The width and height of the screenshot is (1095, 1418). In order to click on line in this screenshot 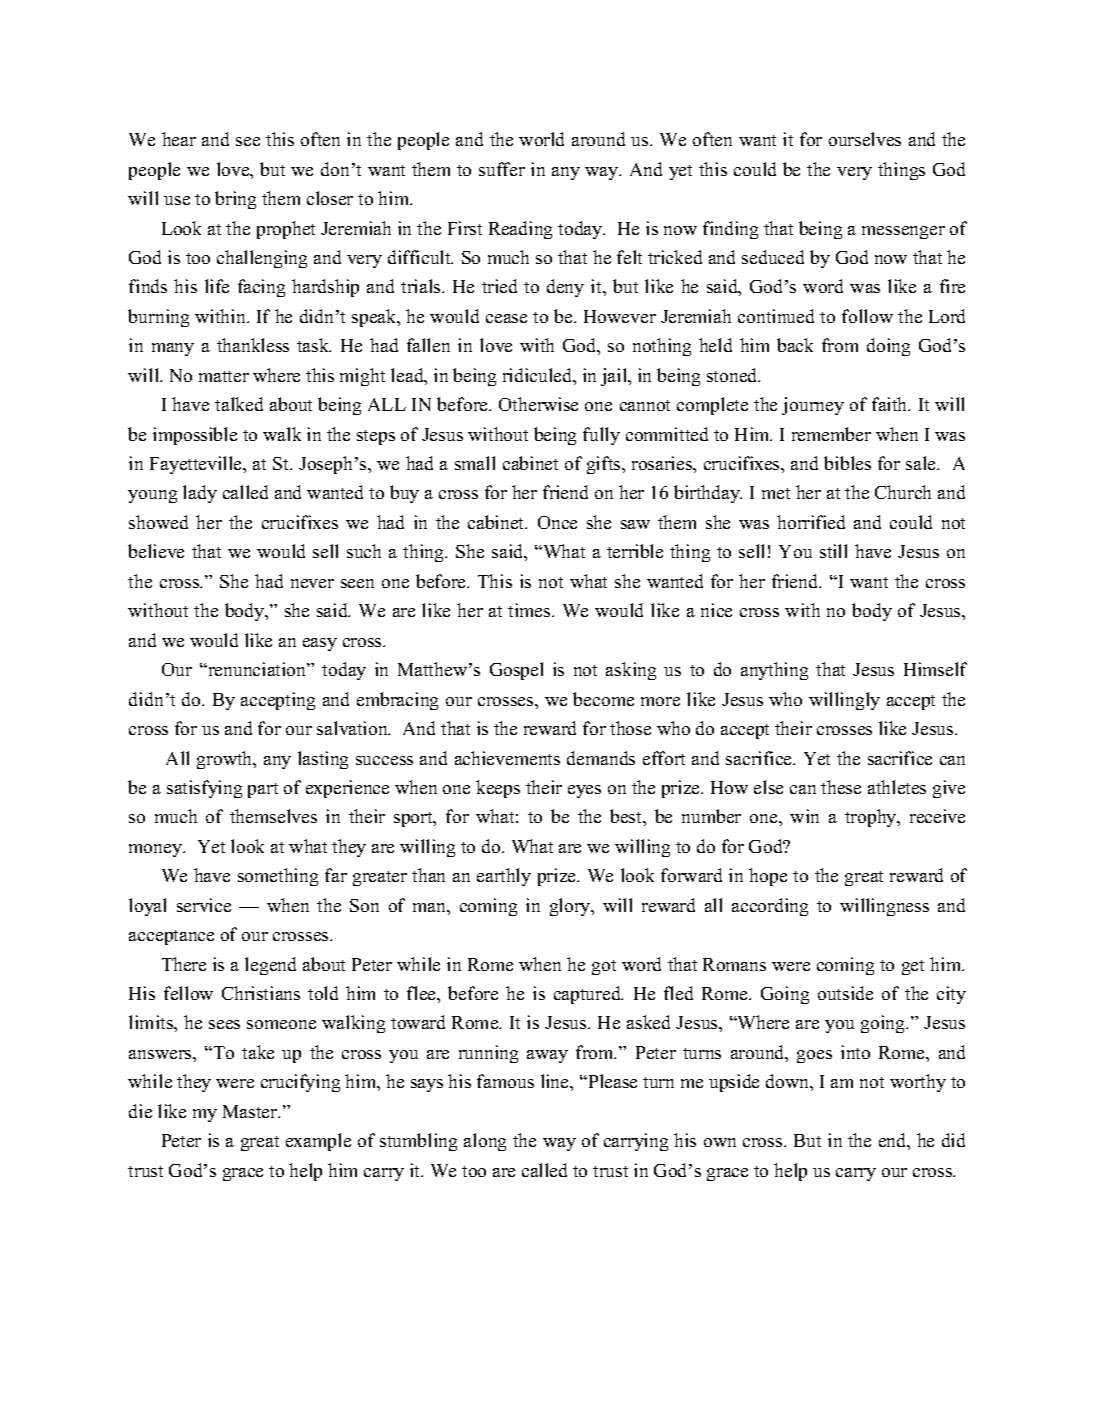, I will do `click(556, 1081)`.
